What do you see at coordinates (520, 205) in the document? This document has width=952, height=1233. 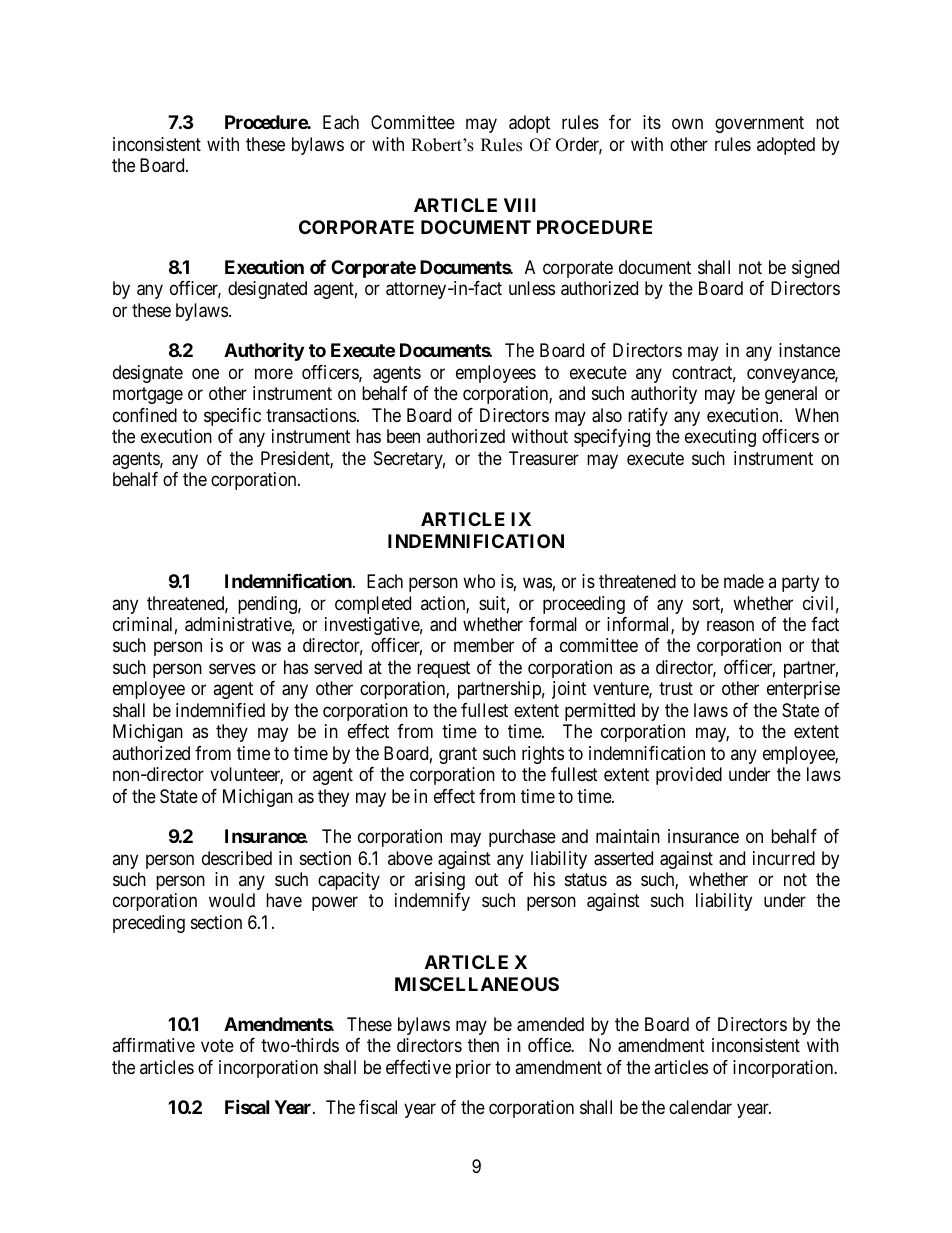 I see `VIII` at bounding box center [520, 205].
